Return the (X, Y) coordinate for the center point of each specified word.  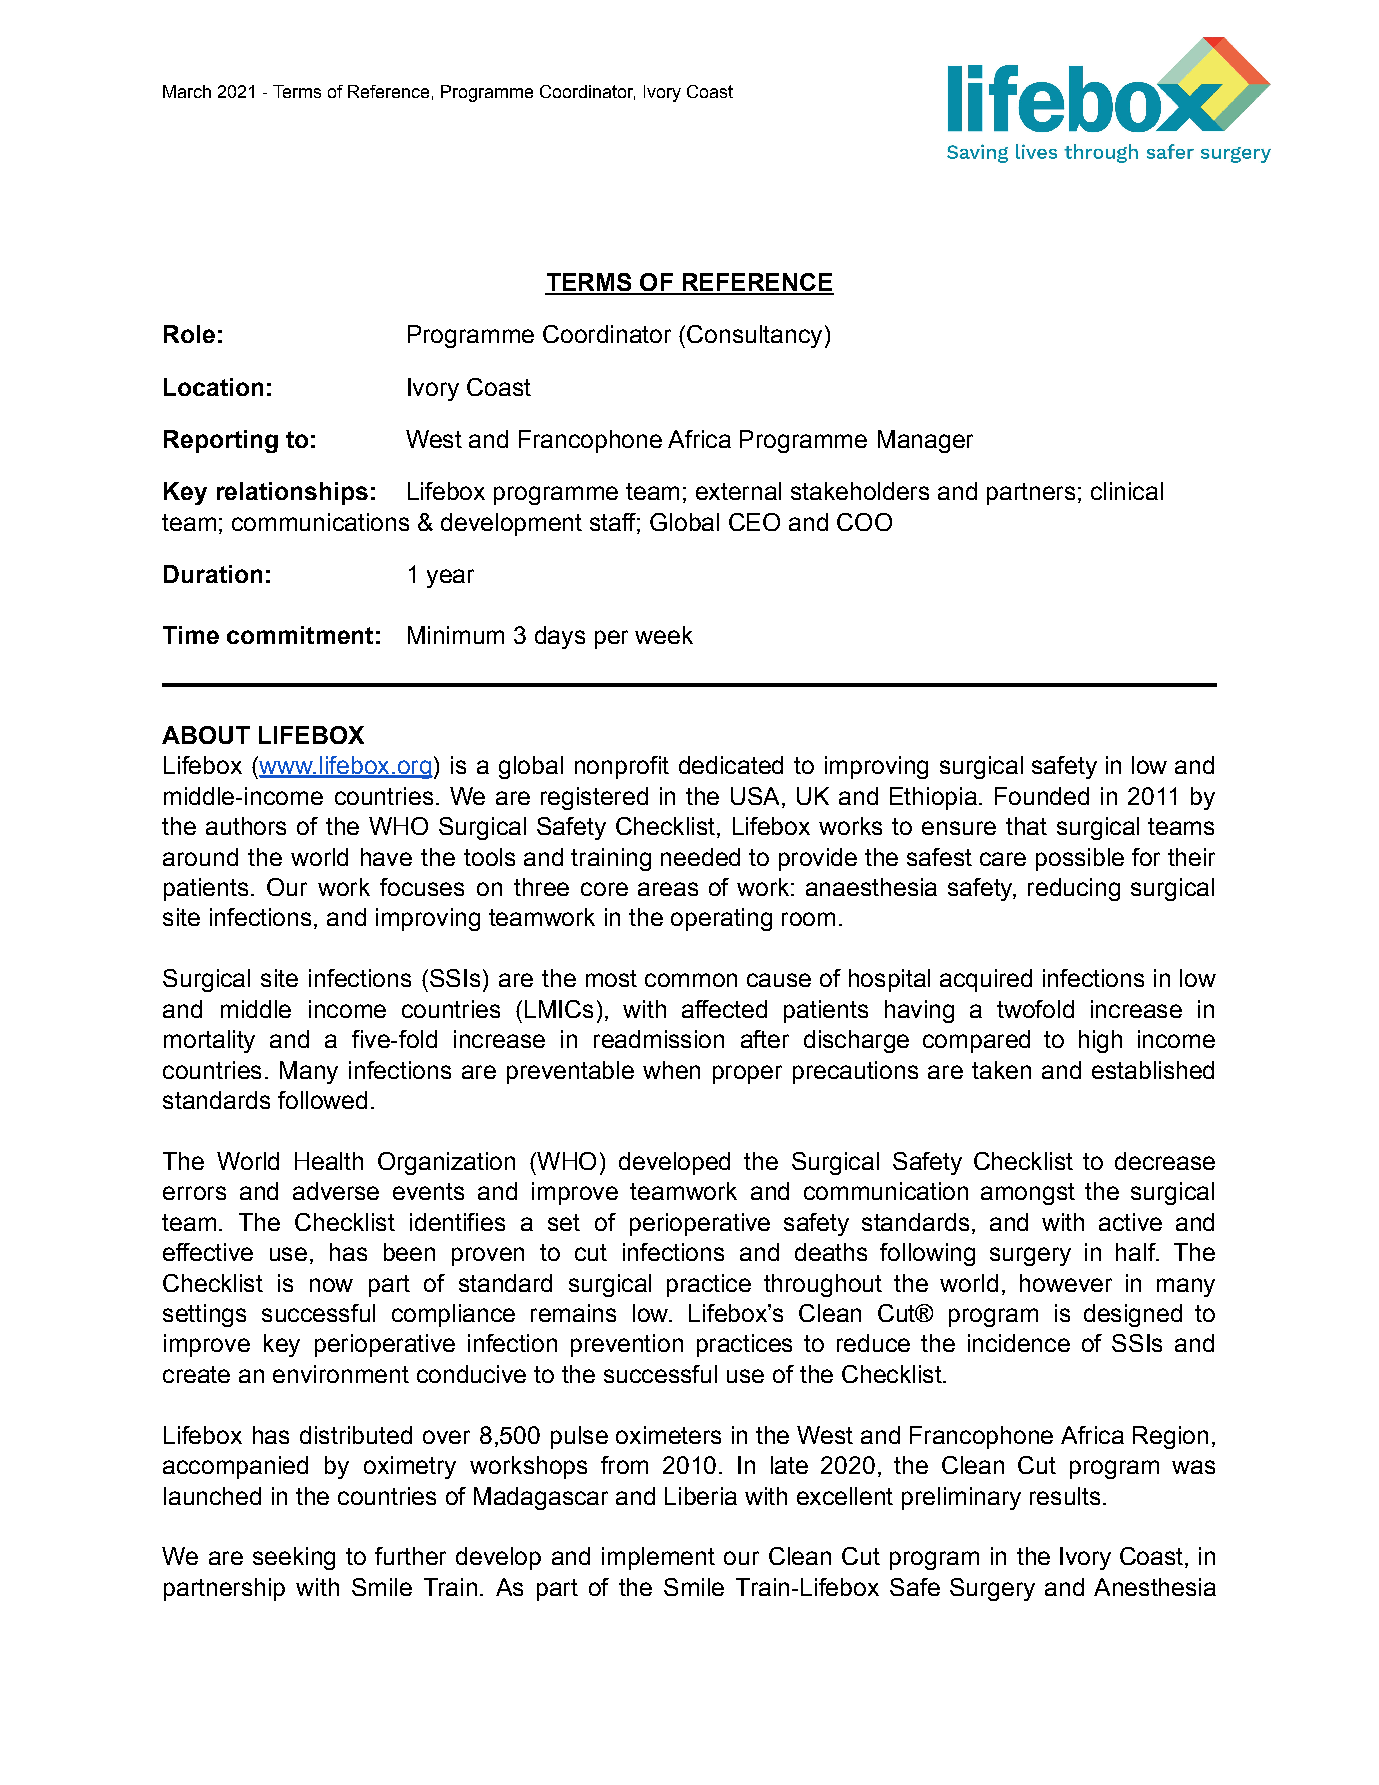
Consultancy (754, 336)
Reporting (221, 441)
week (664, 635)
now (331, 1285)
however (1066, 1283)
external (738, 491)
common (691, 980)
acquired (986, 980)
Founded (1042, 796)
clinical (1127, 491)
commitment (300, 635)
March (187, 91)
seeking (294, 1558)
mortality (209, 1041)
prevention (627, 1345)
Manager (925, 441)
